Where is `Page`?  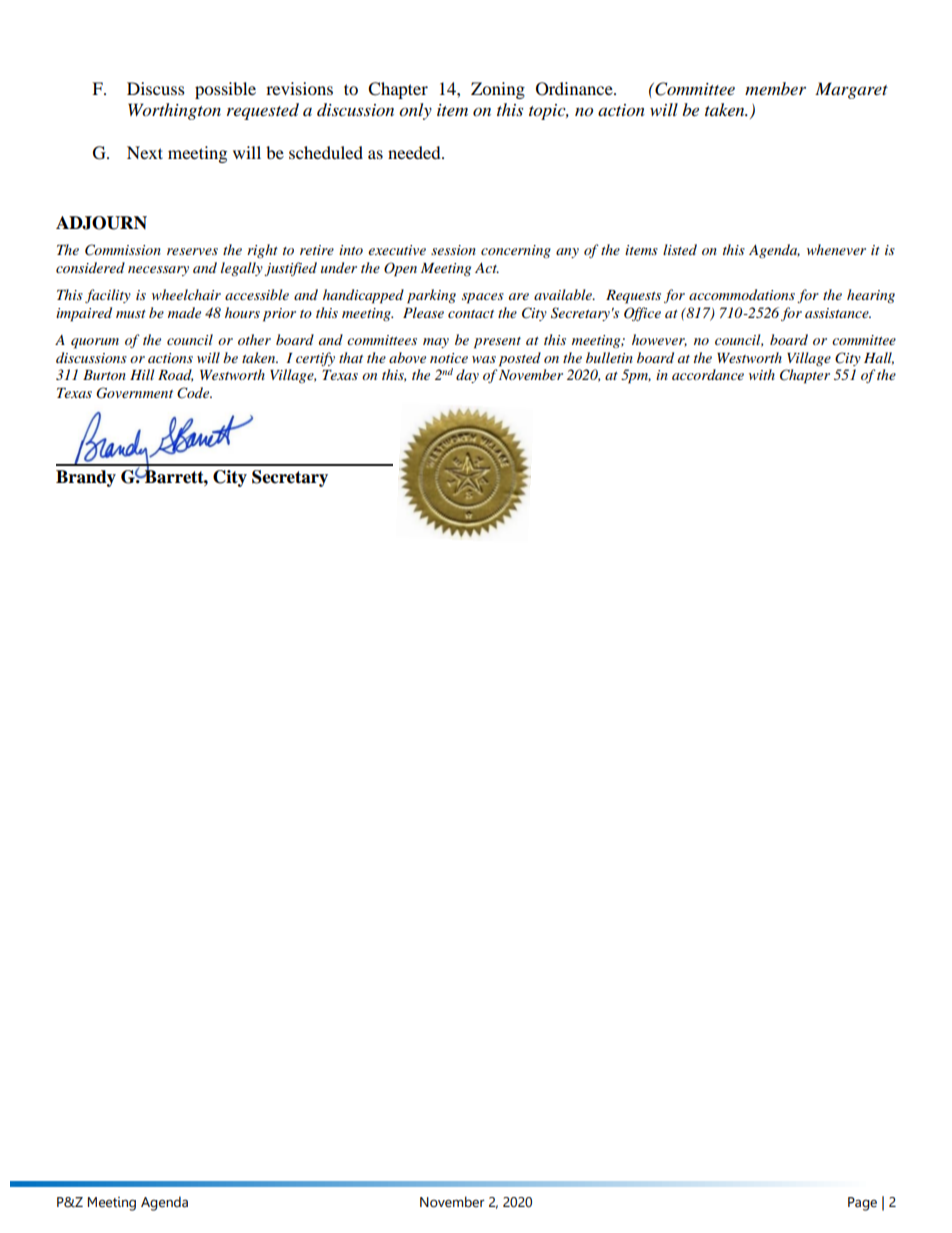
Page is located at coordinates (862, 1204).
